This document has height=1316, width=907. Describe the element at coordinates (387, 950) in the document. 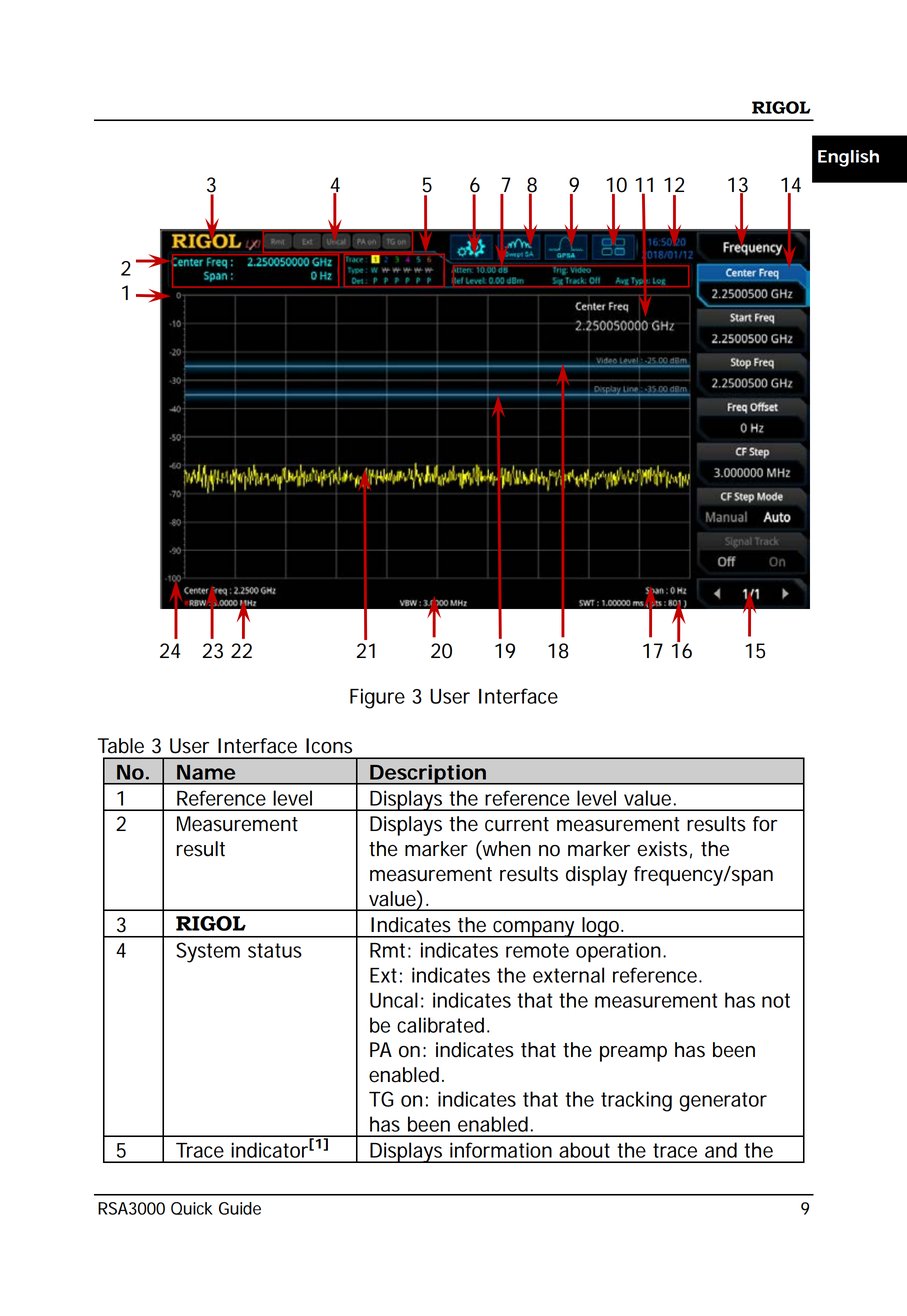

I see `Rmt` at that location.
